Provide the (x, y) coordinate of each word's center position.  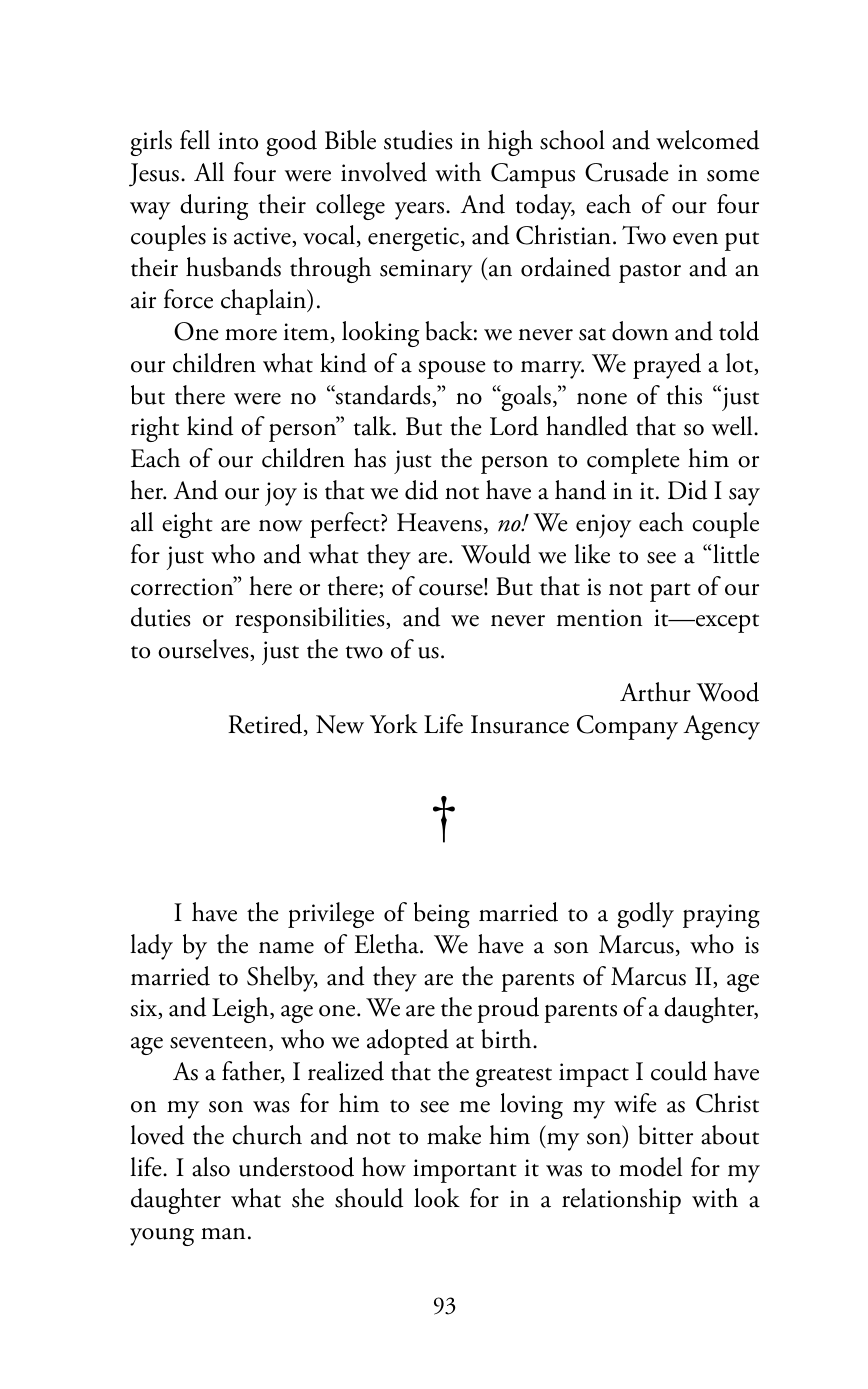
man (223, 1234)
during (214, 207)
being (442, 915)
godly (646, 915)
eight (187, 525)
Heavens (439, 522)
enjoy (603, 526)
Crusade (627, 172)
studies (418, 140)
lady (151, 947)
